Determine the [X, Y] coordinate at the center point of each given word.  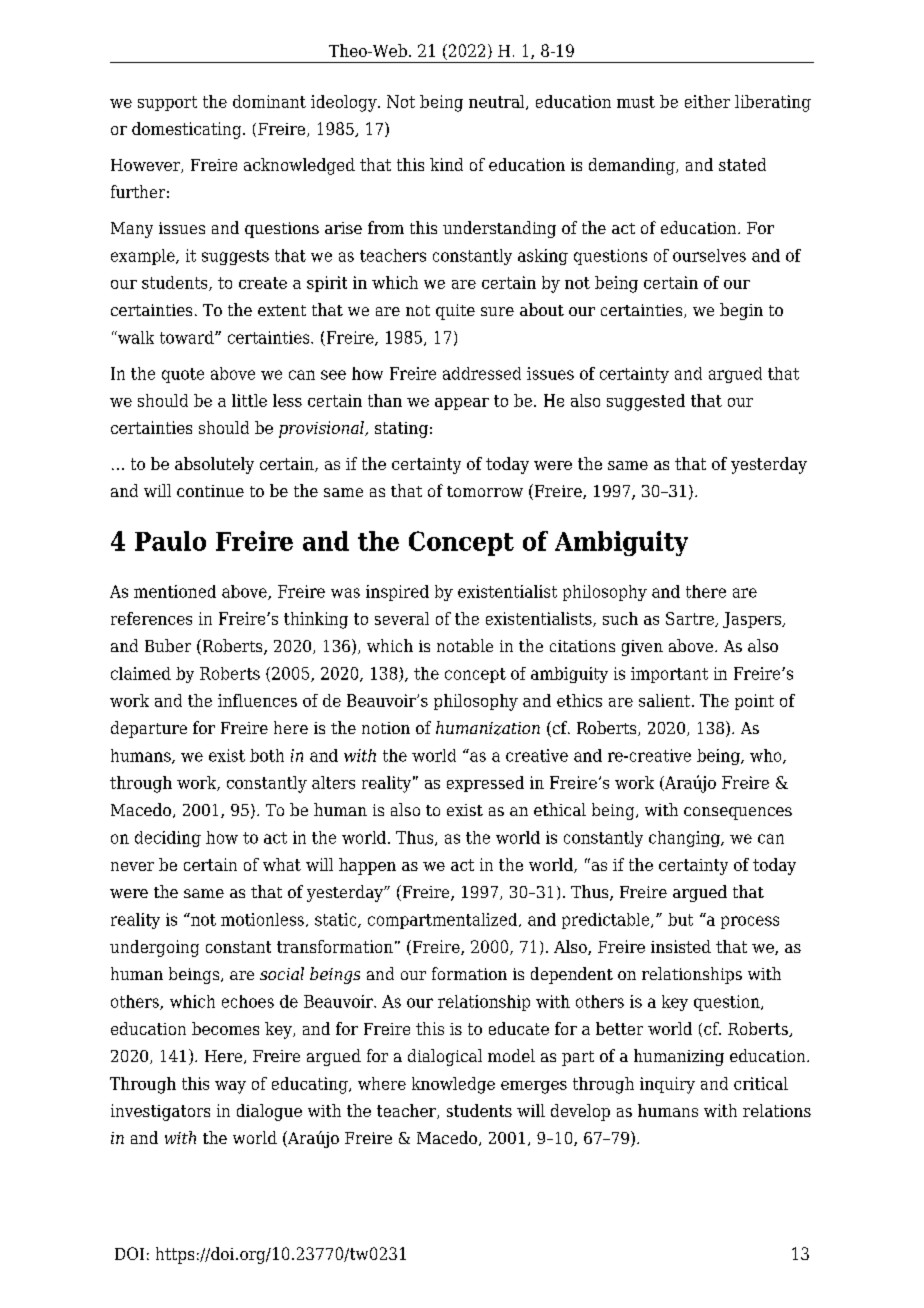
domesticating [188, 130]
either [707, 101]
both [267, 755]
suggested [646, 402]
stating [401, 430]
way [230, 1087]
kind [446, 164]
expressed [485, 784]
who [767, 756]
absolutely [214, 465]
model [511, 1055]
